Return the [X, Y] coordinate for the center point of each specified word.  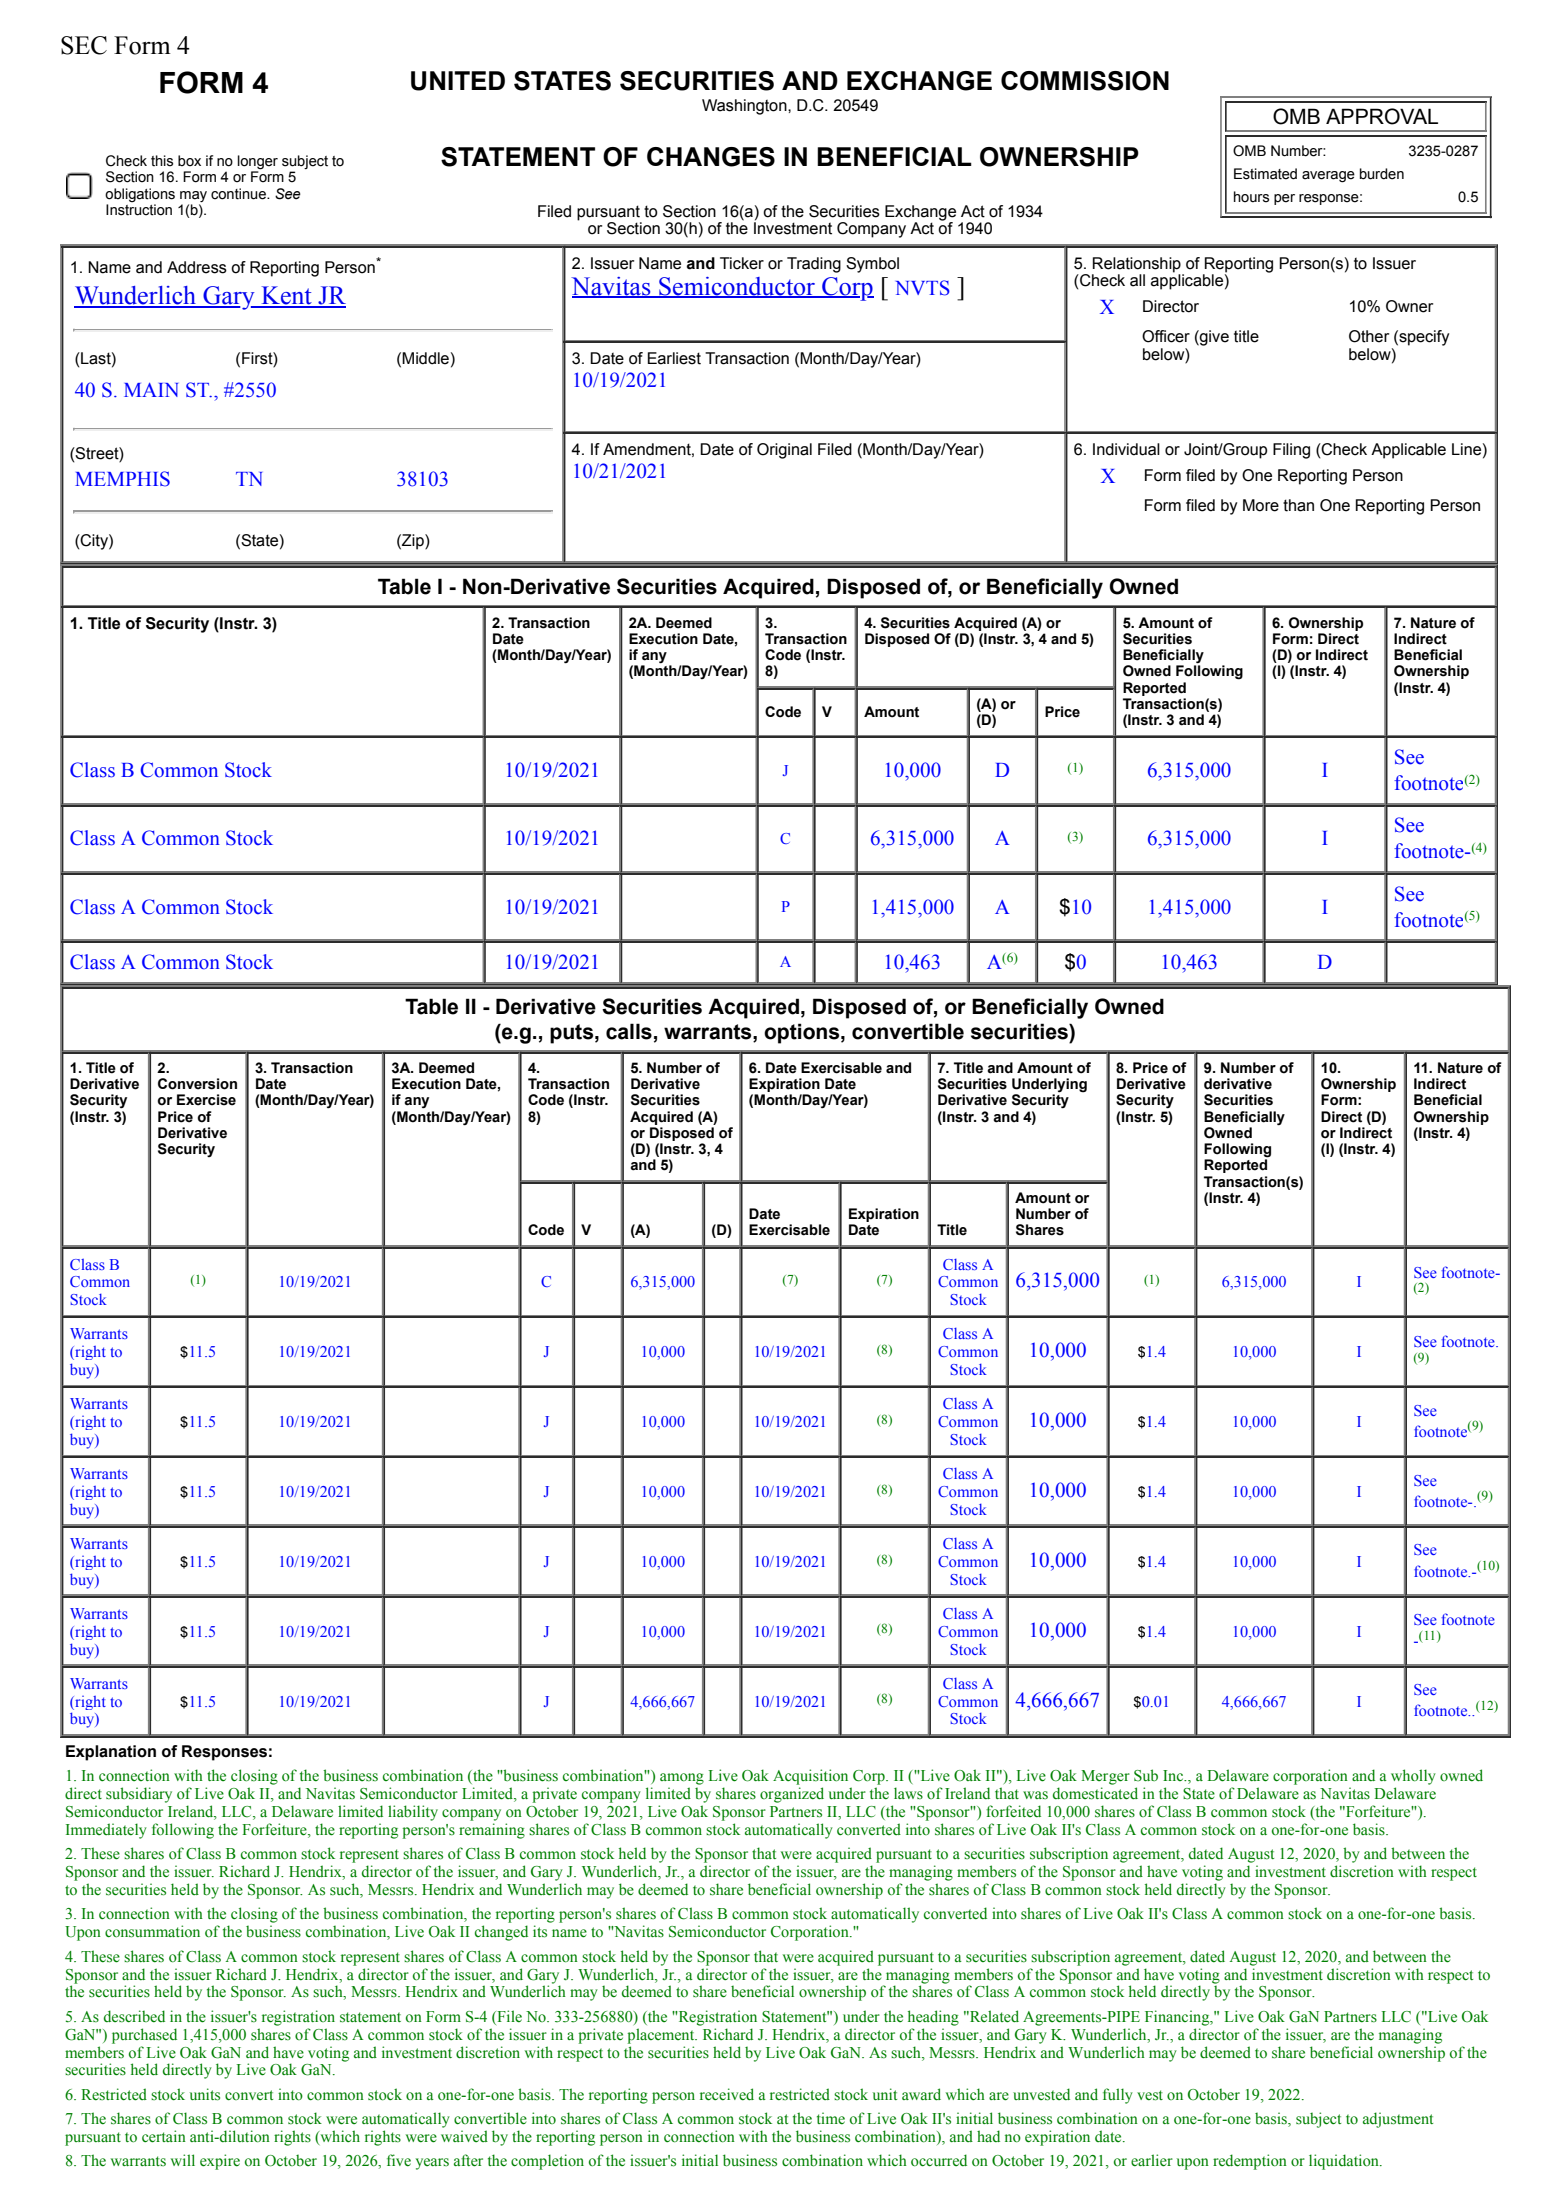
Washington [745, 107]
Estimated [1265, 174]
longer [258, 163]
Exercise [206, 1100]
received [727, 2094]
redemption [1250, 2162]
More [1261, 505]
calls [629, 1031]
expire [220, 2162]
